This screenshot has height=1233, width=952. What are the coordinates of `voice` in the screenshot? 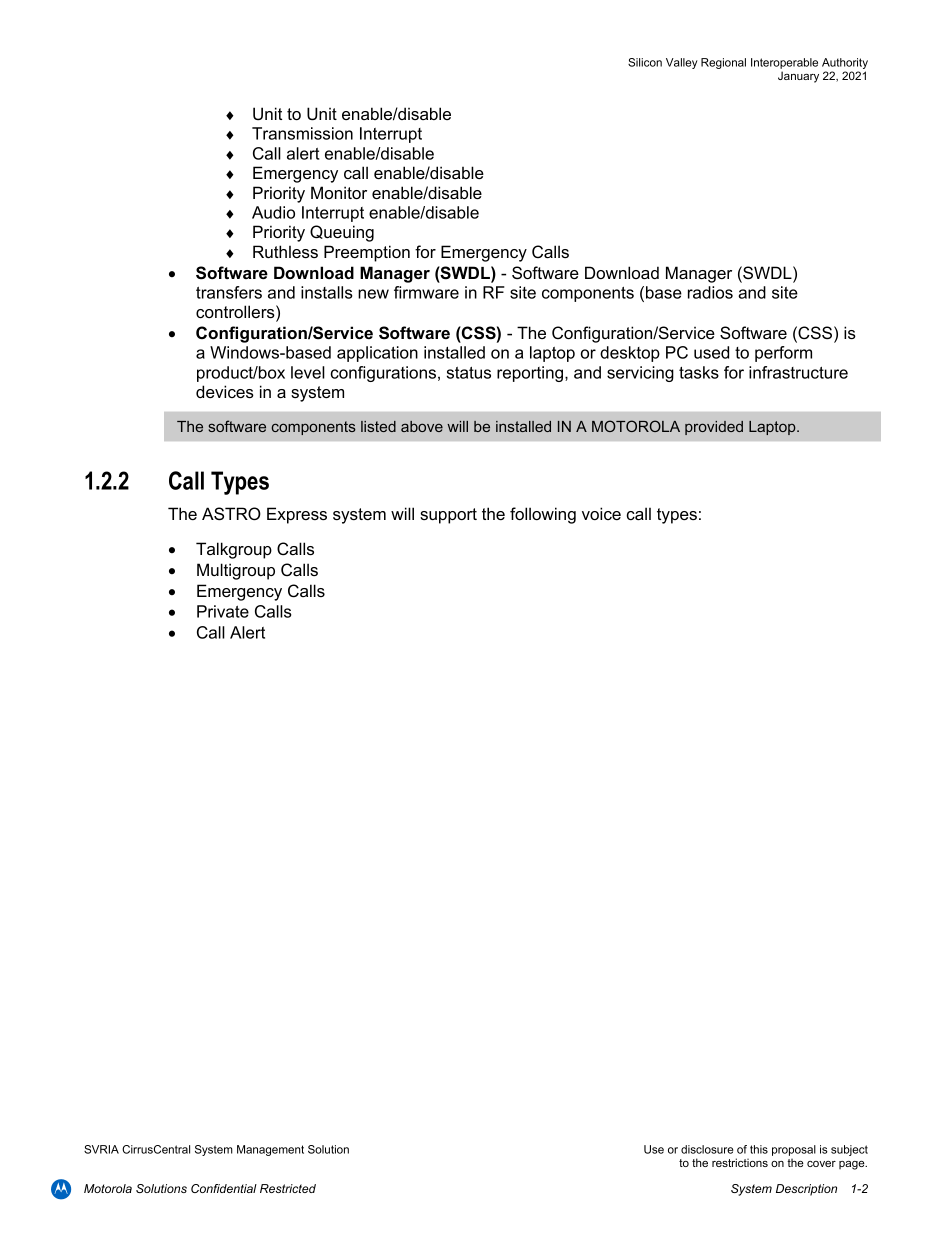 It's located at (601, 513).
